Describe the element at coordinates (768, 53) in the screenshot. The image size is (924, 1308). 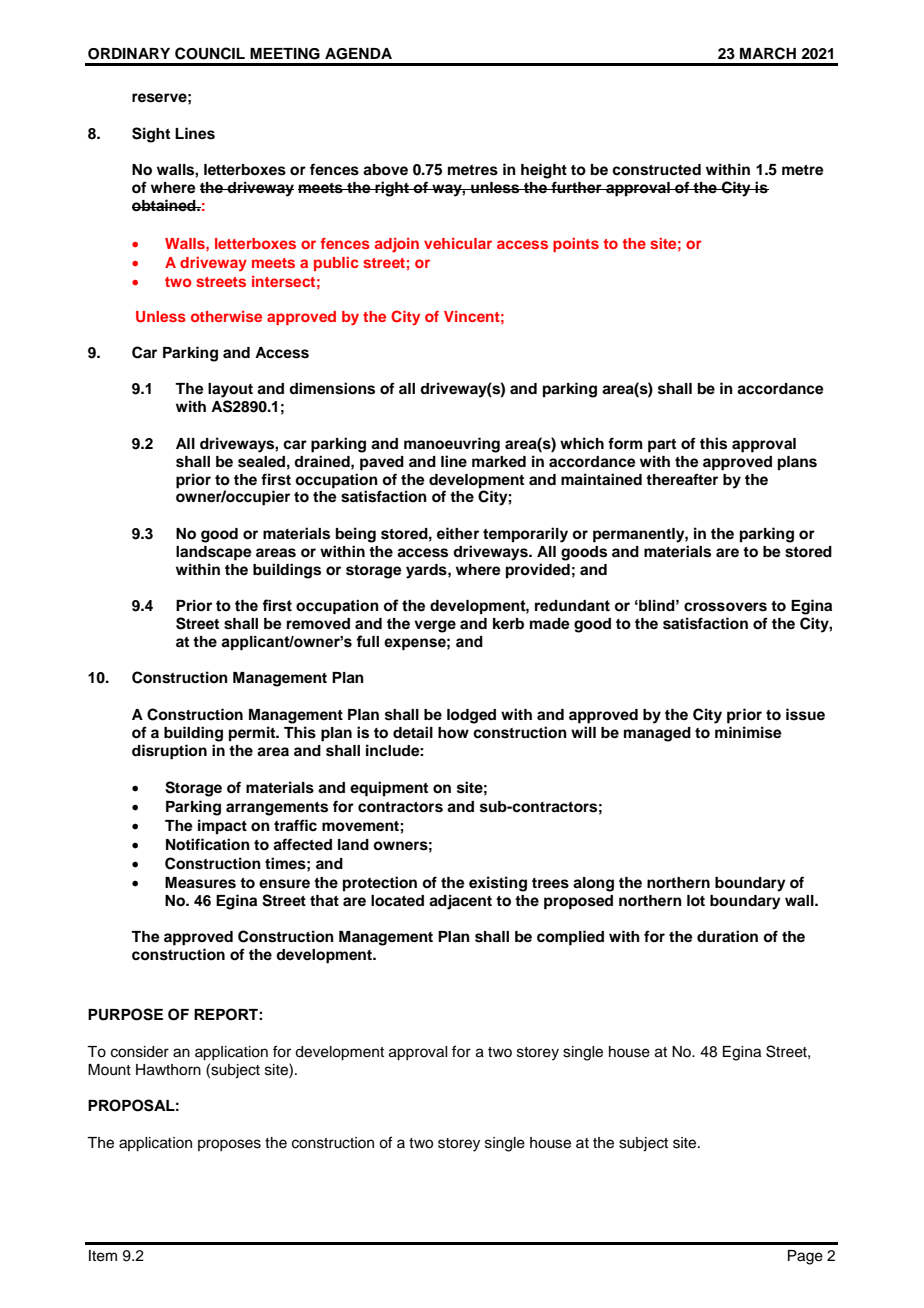
I see `MARCH` at that location.
